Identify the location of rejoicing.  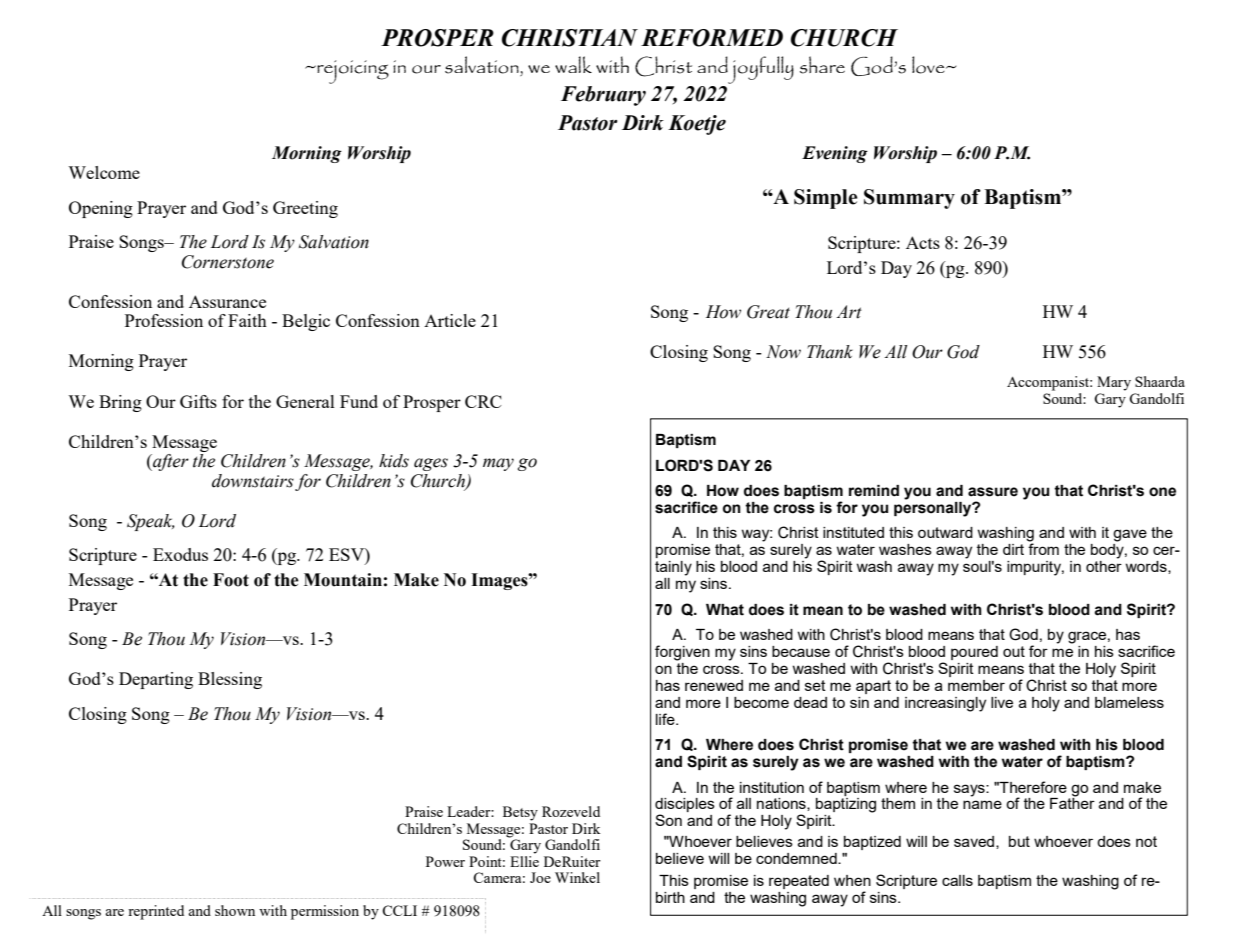
(352, 72).
